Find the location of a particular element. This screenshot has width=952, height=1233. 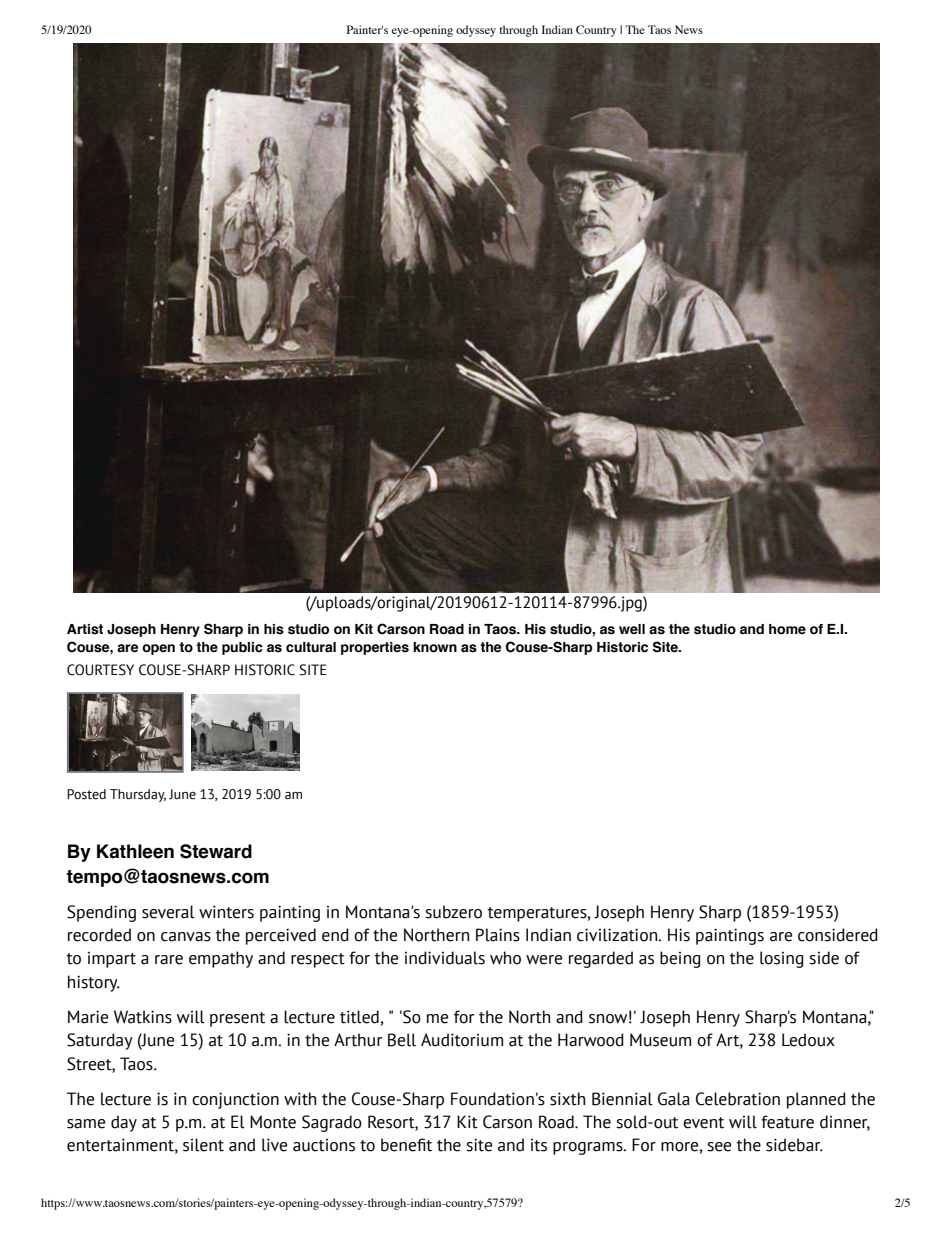

Museum is located at coordinates (660, 1040).
